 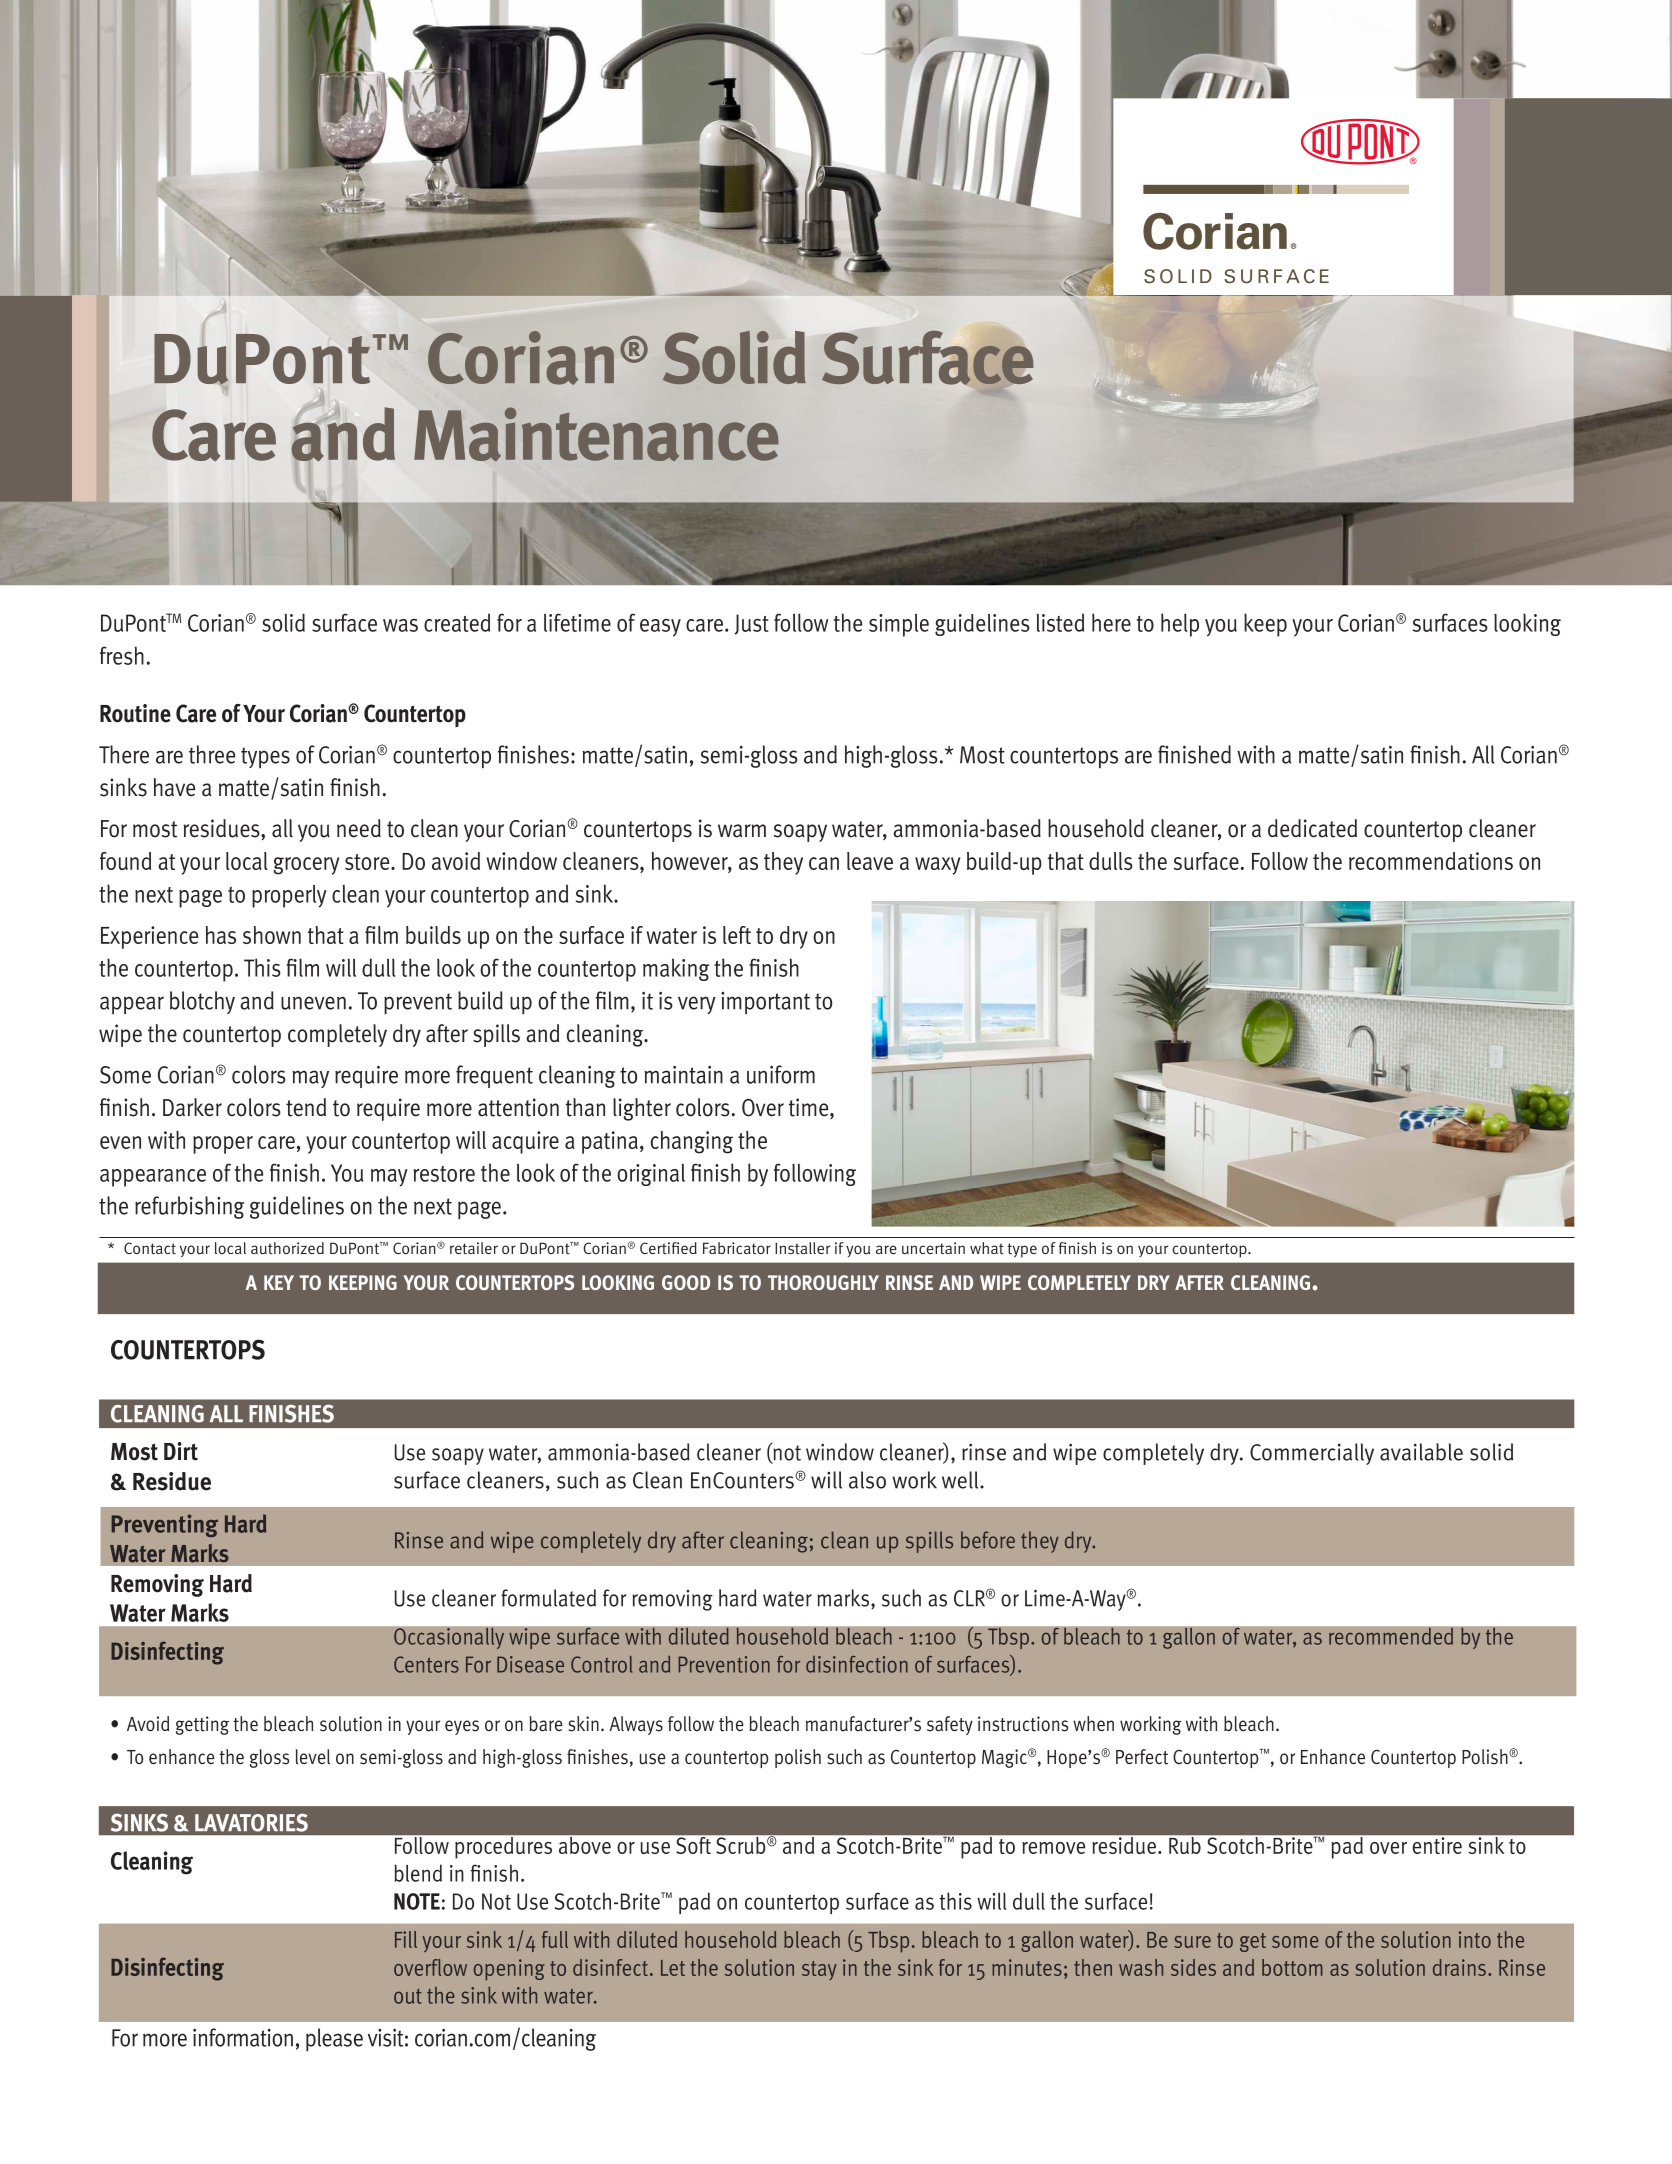 What do you see at coordinates (1431, 861) in the page?
I see `recommendations` at bounding box center [1431, 861].
